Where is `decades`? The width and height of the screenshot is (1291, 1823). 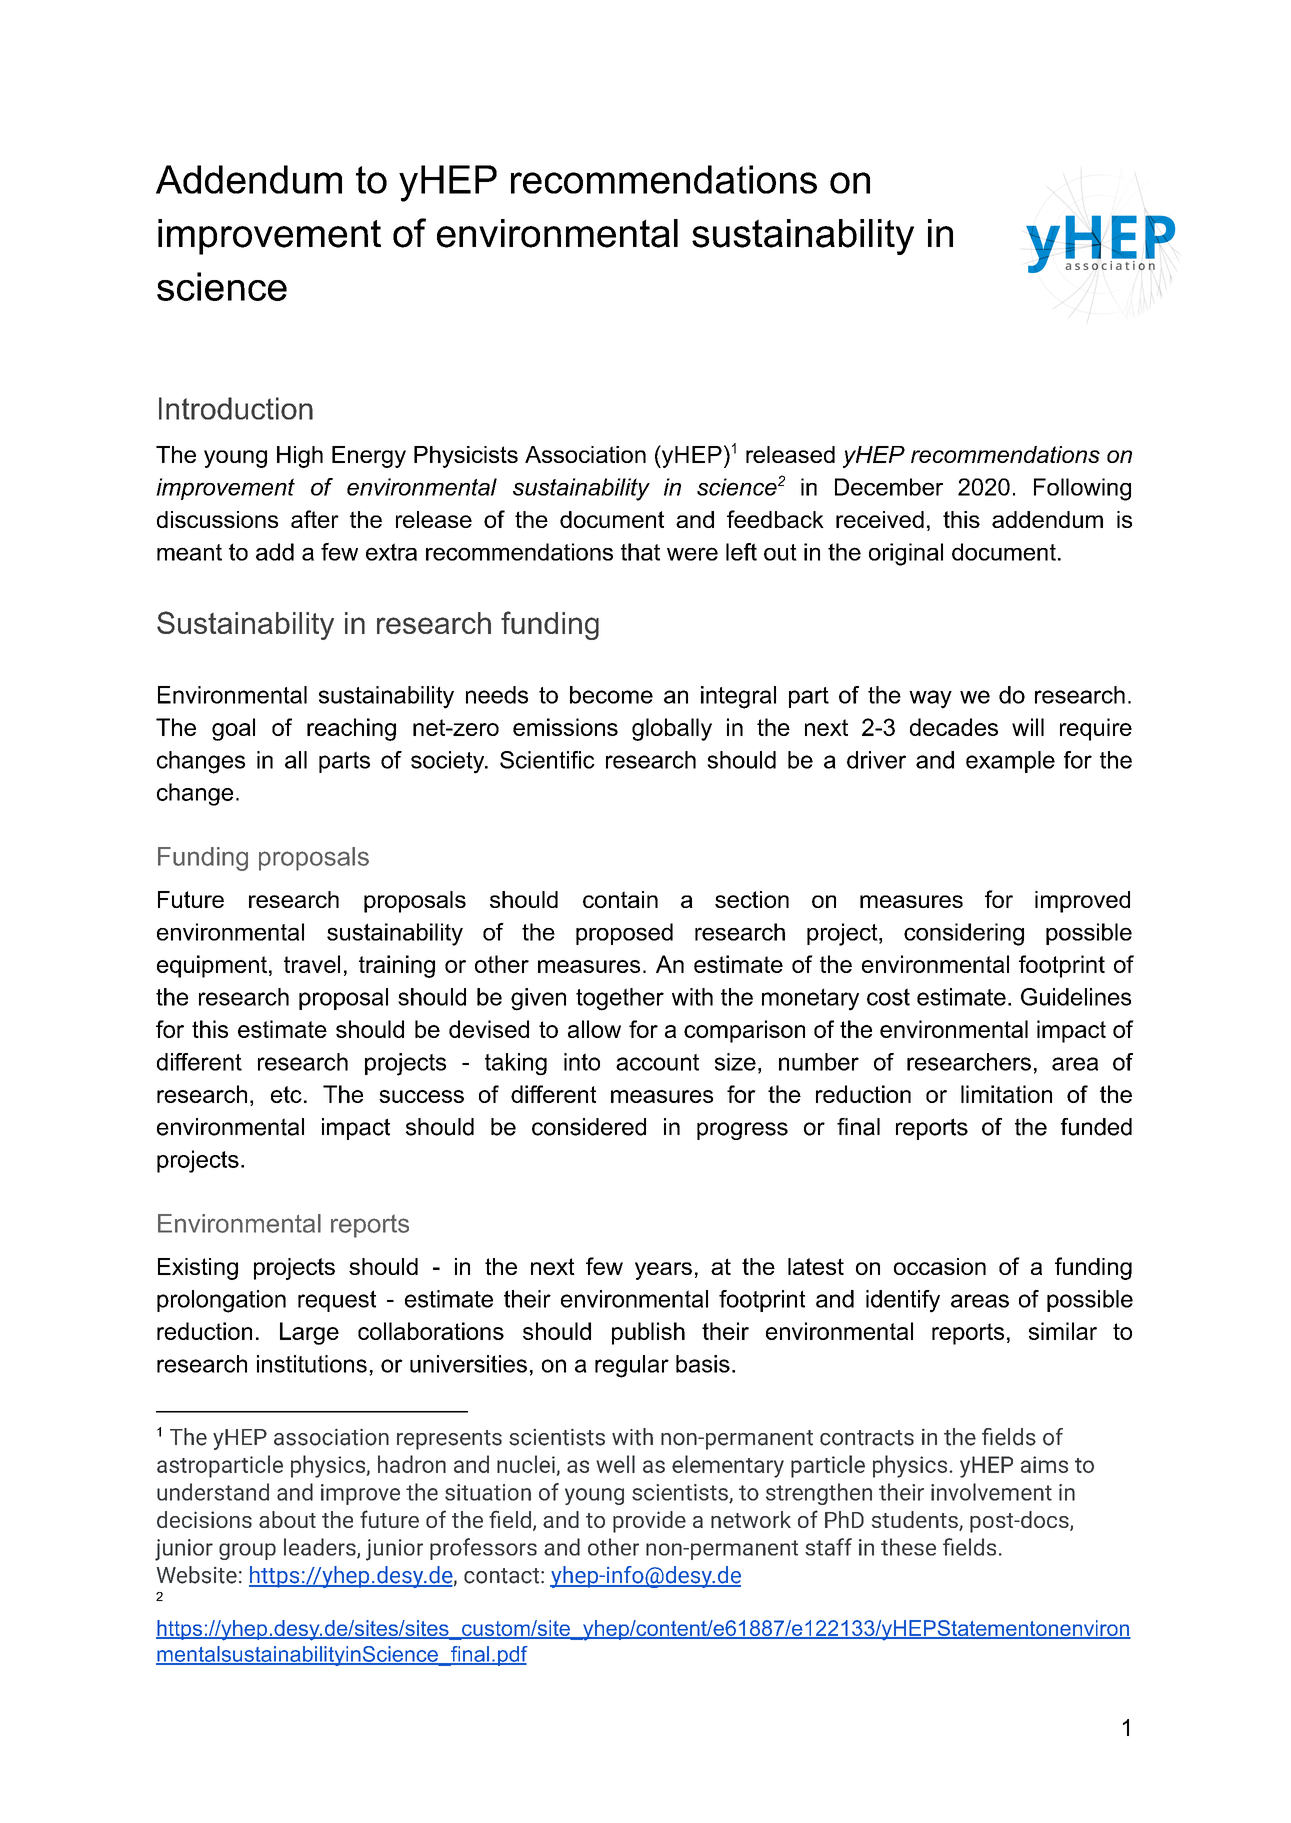 decades is located at coordinates (954, 727).
